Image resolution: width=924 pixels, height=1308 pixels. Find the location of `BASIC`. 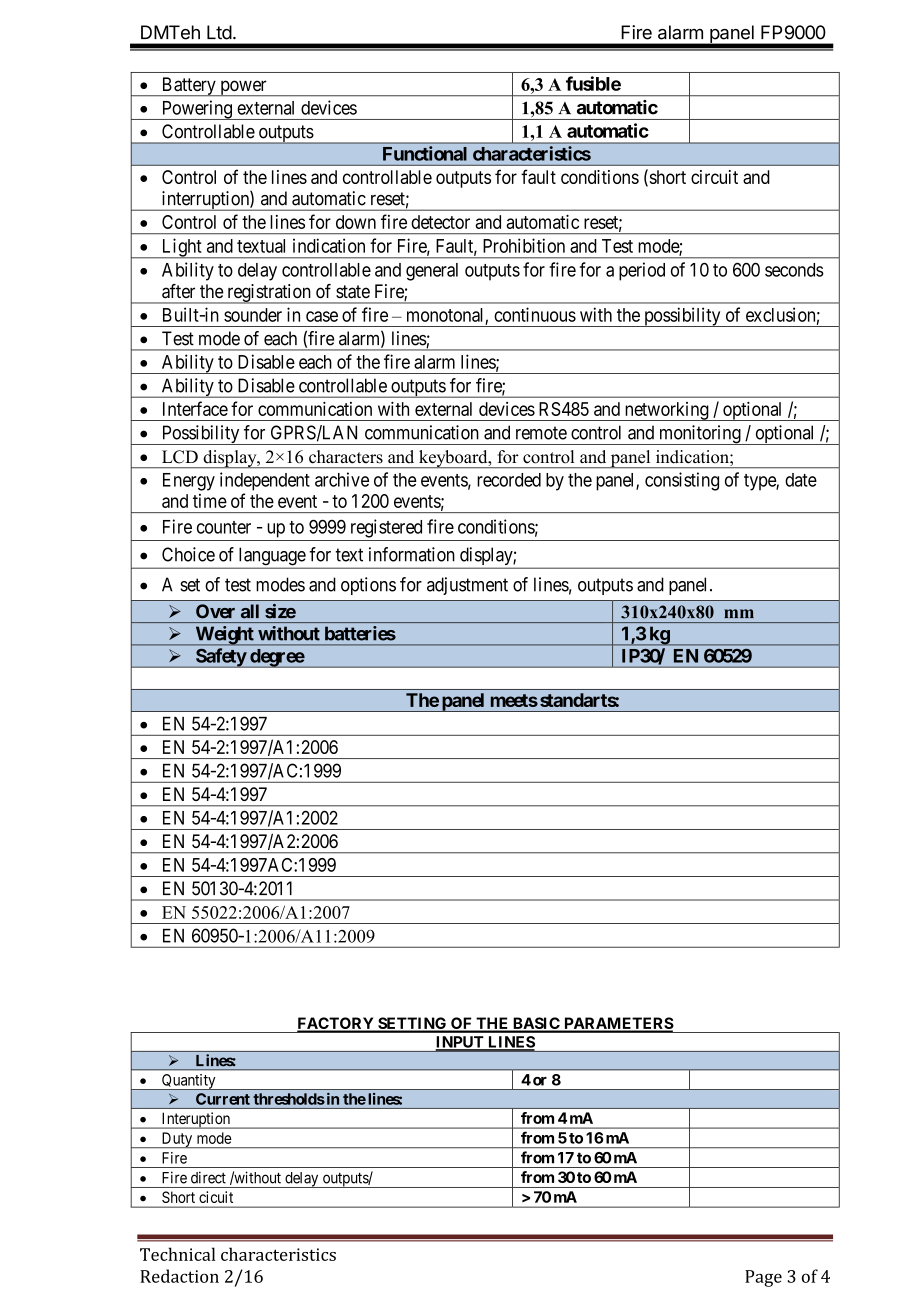

BASIC is located at coordinates (536, 1024).
